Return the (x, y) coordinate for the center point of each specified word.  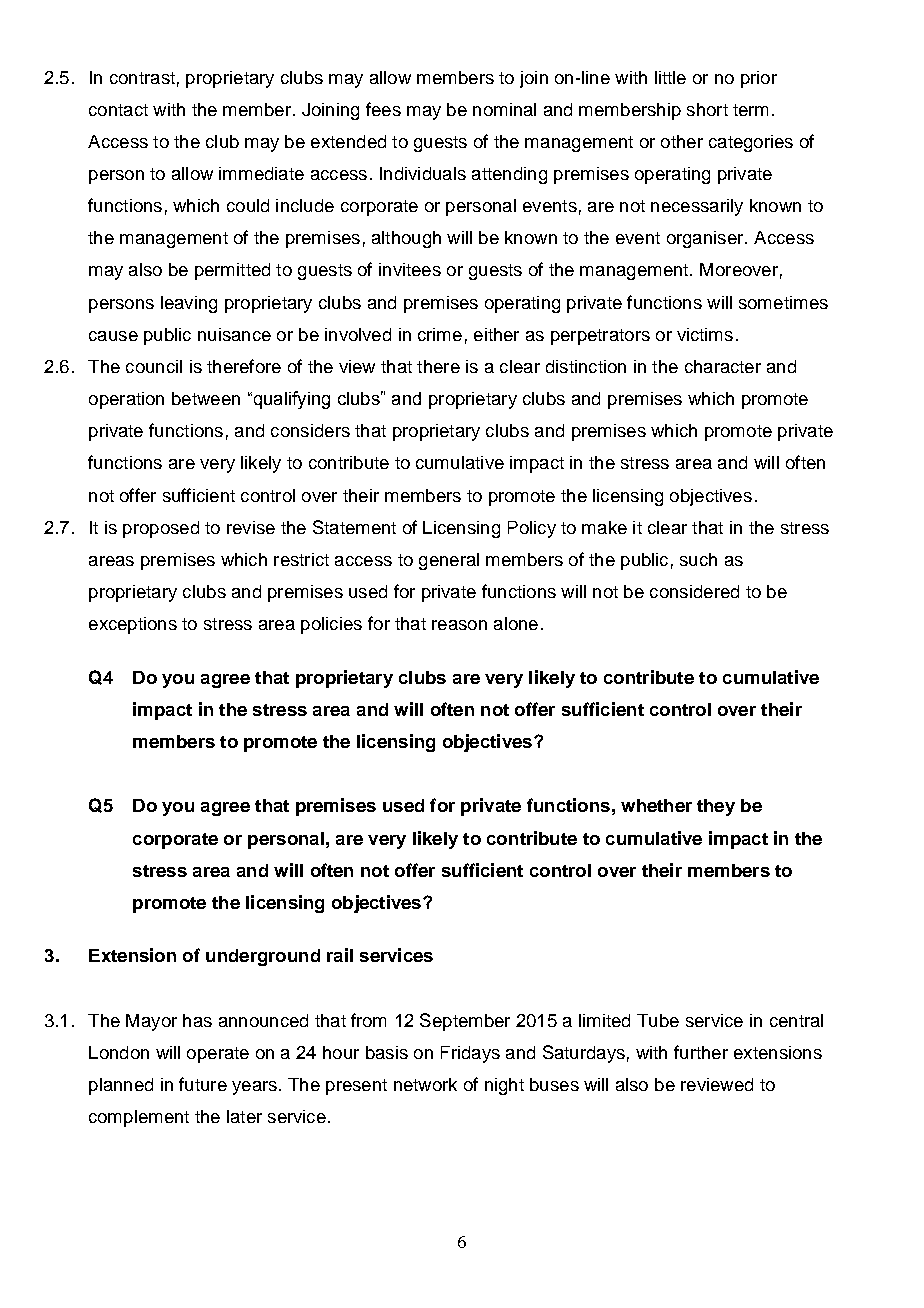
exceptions (133, 625)
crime (440, 334)
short (707, 109)
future (203, 1084)
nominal (504, 109)
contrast (142, 78)
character (723, 366)
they (716, 807)
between (206, 398)
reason (459, 625)
